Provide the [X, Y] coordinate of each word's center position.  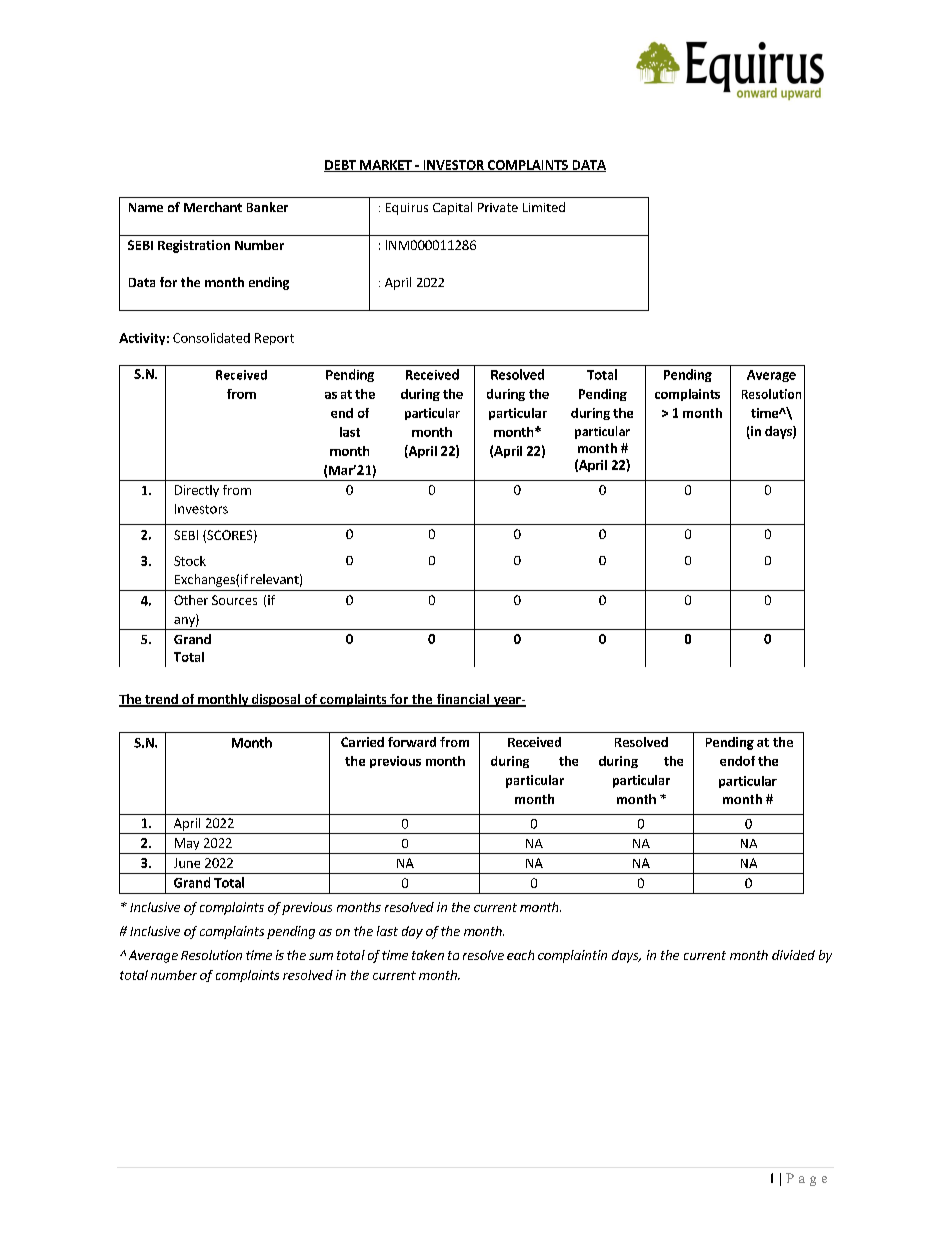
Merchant [213, 207]
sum [321, 956]
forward [412, 742]
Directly [197, 491]
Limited [544, 207]
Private [498, 207]
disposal [275, 700]
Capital [452, 208]
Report [274, 339]
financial [463, 700]
